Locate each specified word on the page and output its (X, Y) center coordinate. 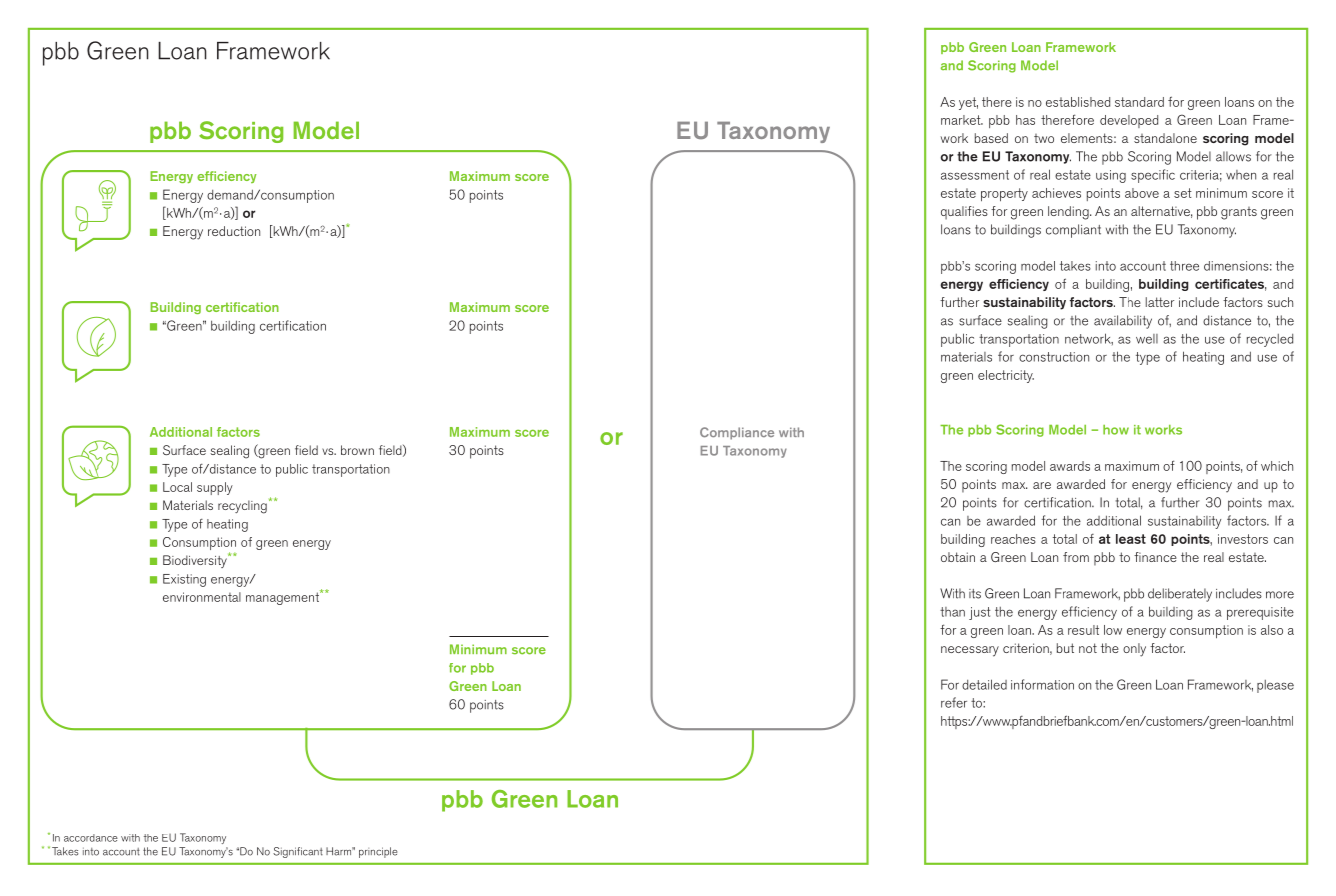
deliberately (1180, 595)
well (1147, 339)
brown (357, 450)
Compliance (737, 433)
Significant (298, 852)
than (952, 612)
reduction (234, 231)
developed (1129, 121)
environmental (202, 597)
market (962, 120)
